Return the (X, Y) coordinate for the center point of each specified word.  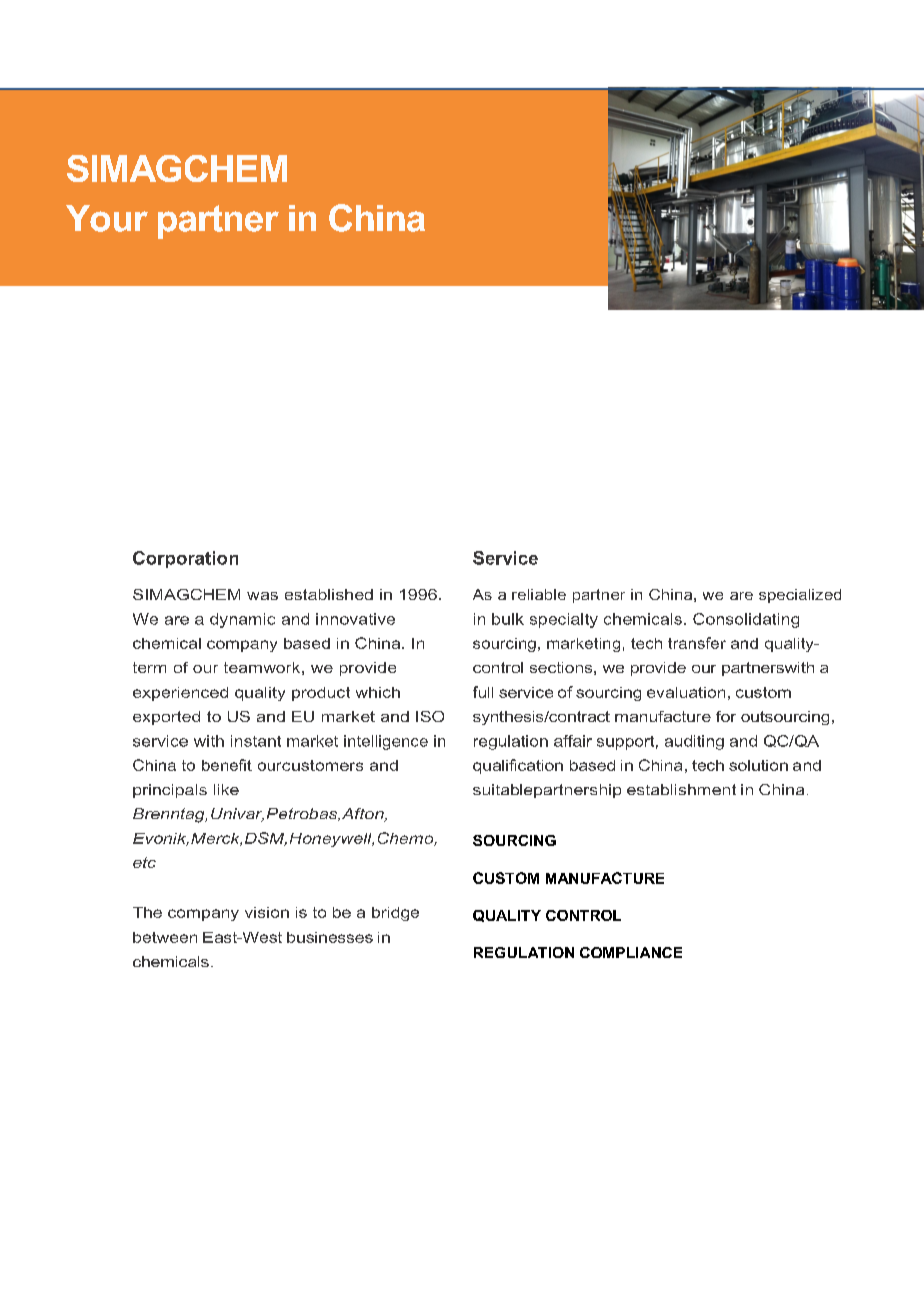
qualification (518, 766)
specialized (800, 596)
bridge (395, 914)
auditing (694, 742)
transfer (697, 643)
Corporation (185, 559)
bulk (508, 619)
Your (107, 218)
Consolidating (746, 620)
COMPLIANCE (631, 952)
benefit (227, 765)
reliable (539, 594)
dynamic (242, 620)
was (262, 596)
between (165, 937)
